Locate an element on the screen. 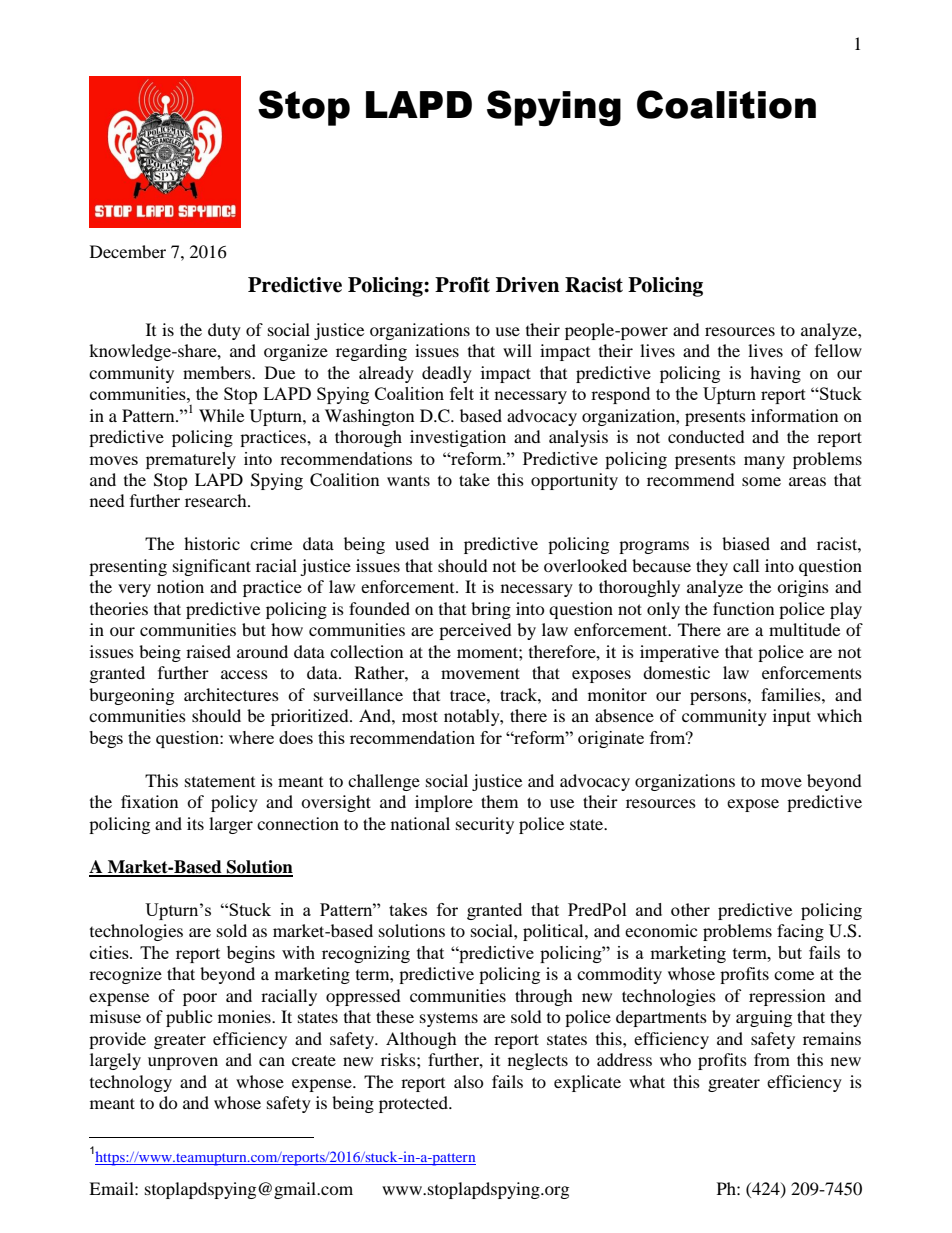 The image size is (952, 1233). Driven is located at coordinates (527, 285).
